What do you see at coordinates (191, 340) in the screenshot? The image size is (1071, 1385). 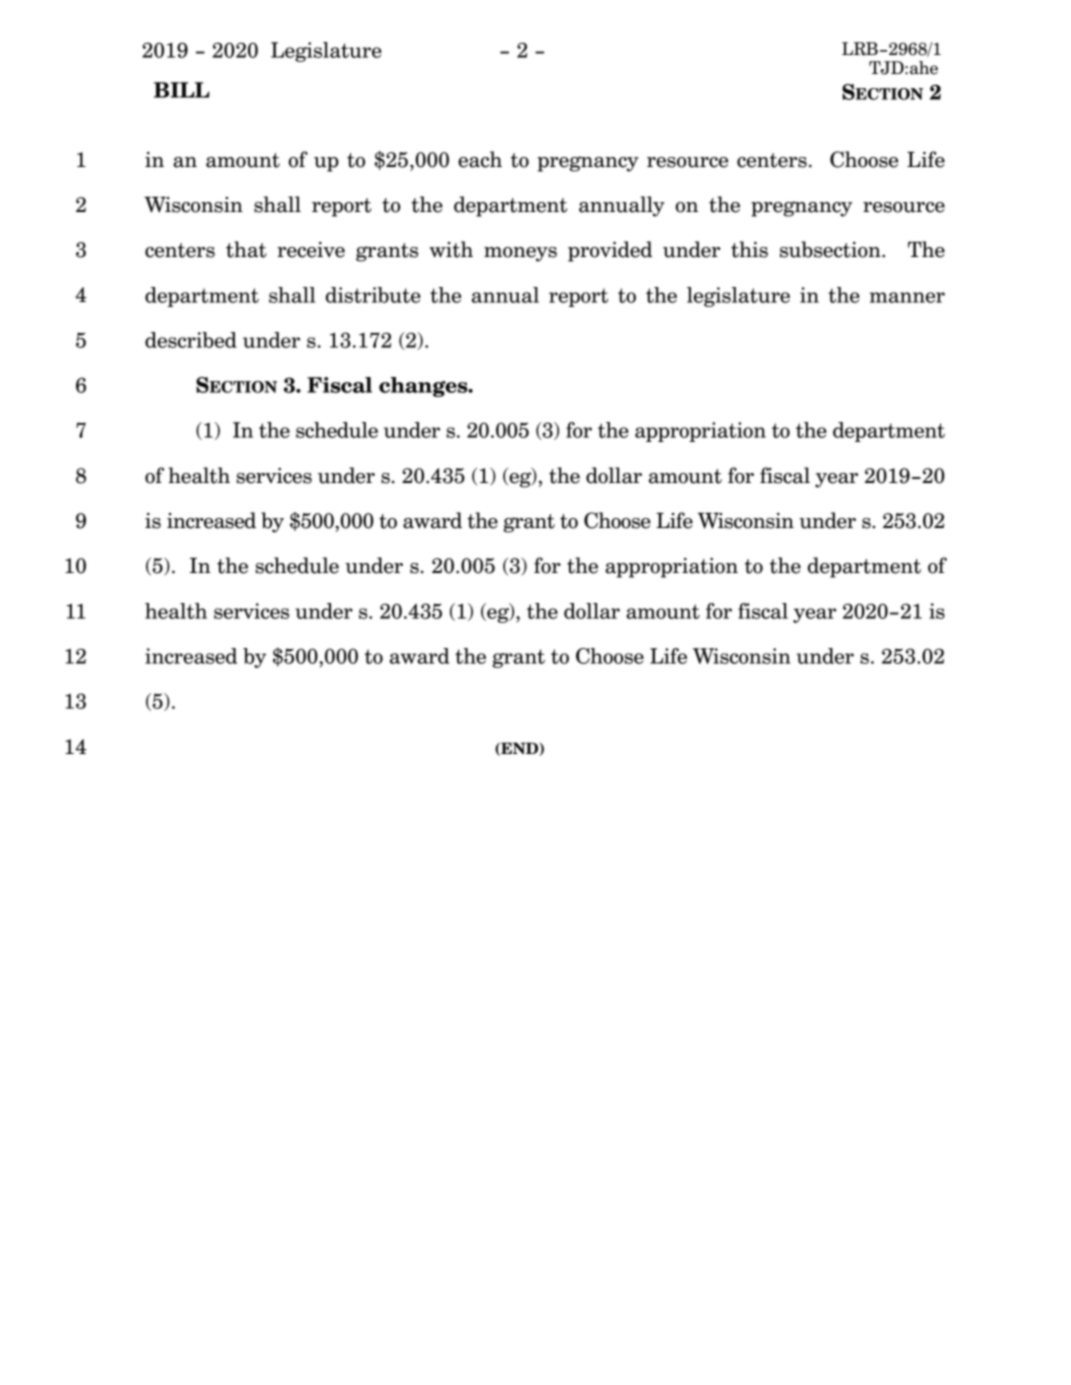 I see `described` at bounding box center [191, 340].
